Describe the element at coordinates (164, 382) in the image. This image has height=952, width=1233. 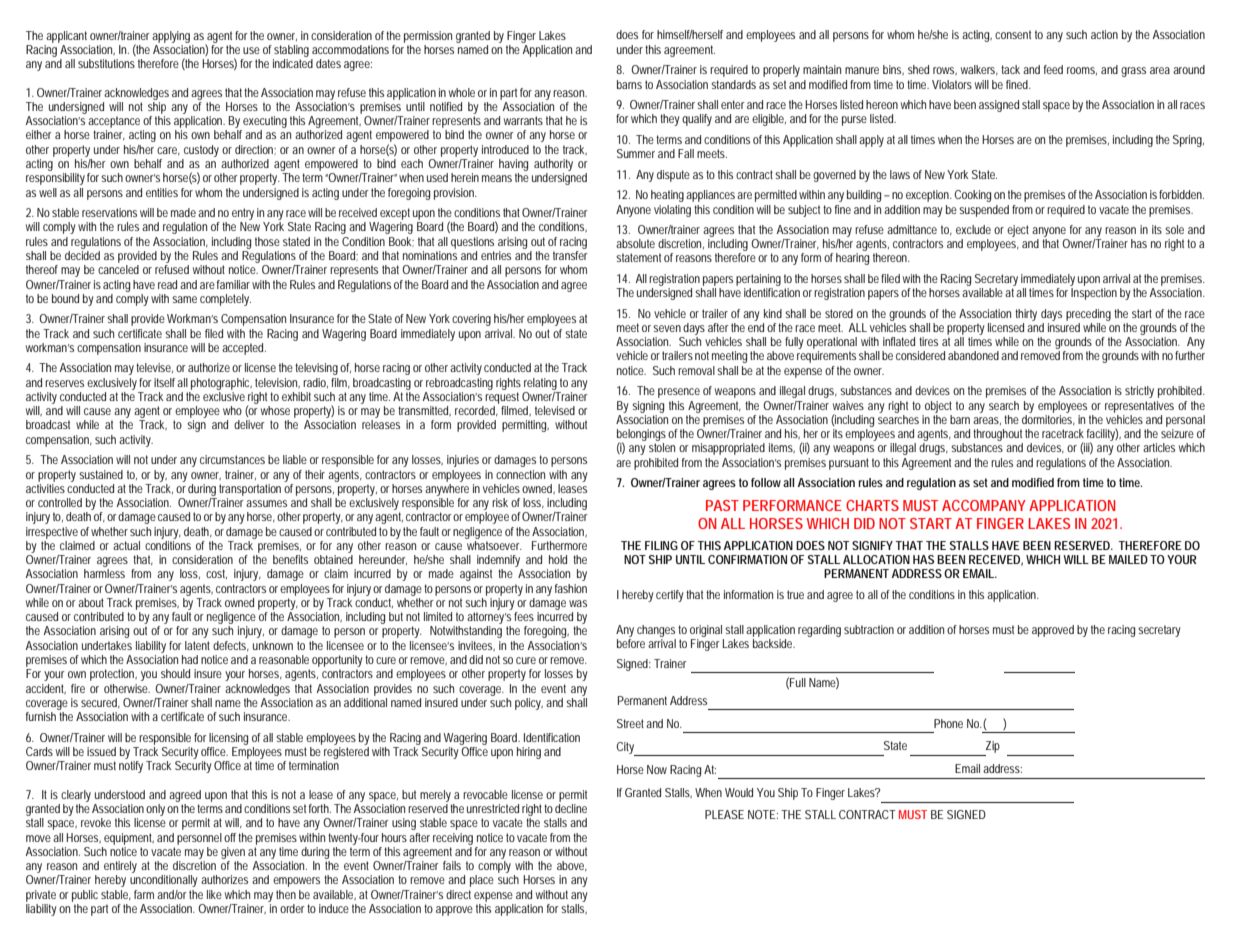
I see `itself` at that location.
